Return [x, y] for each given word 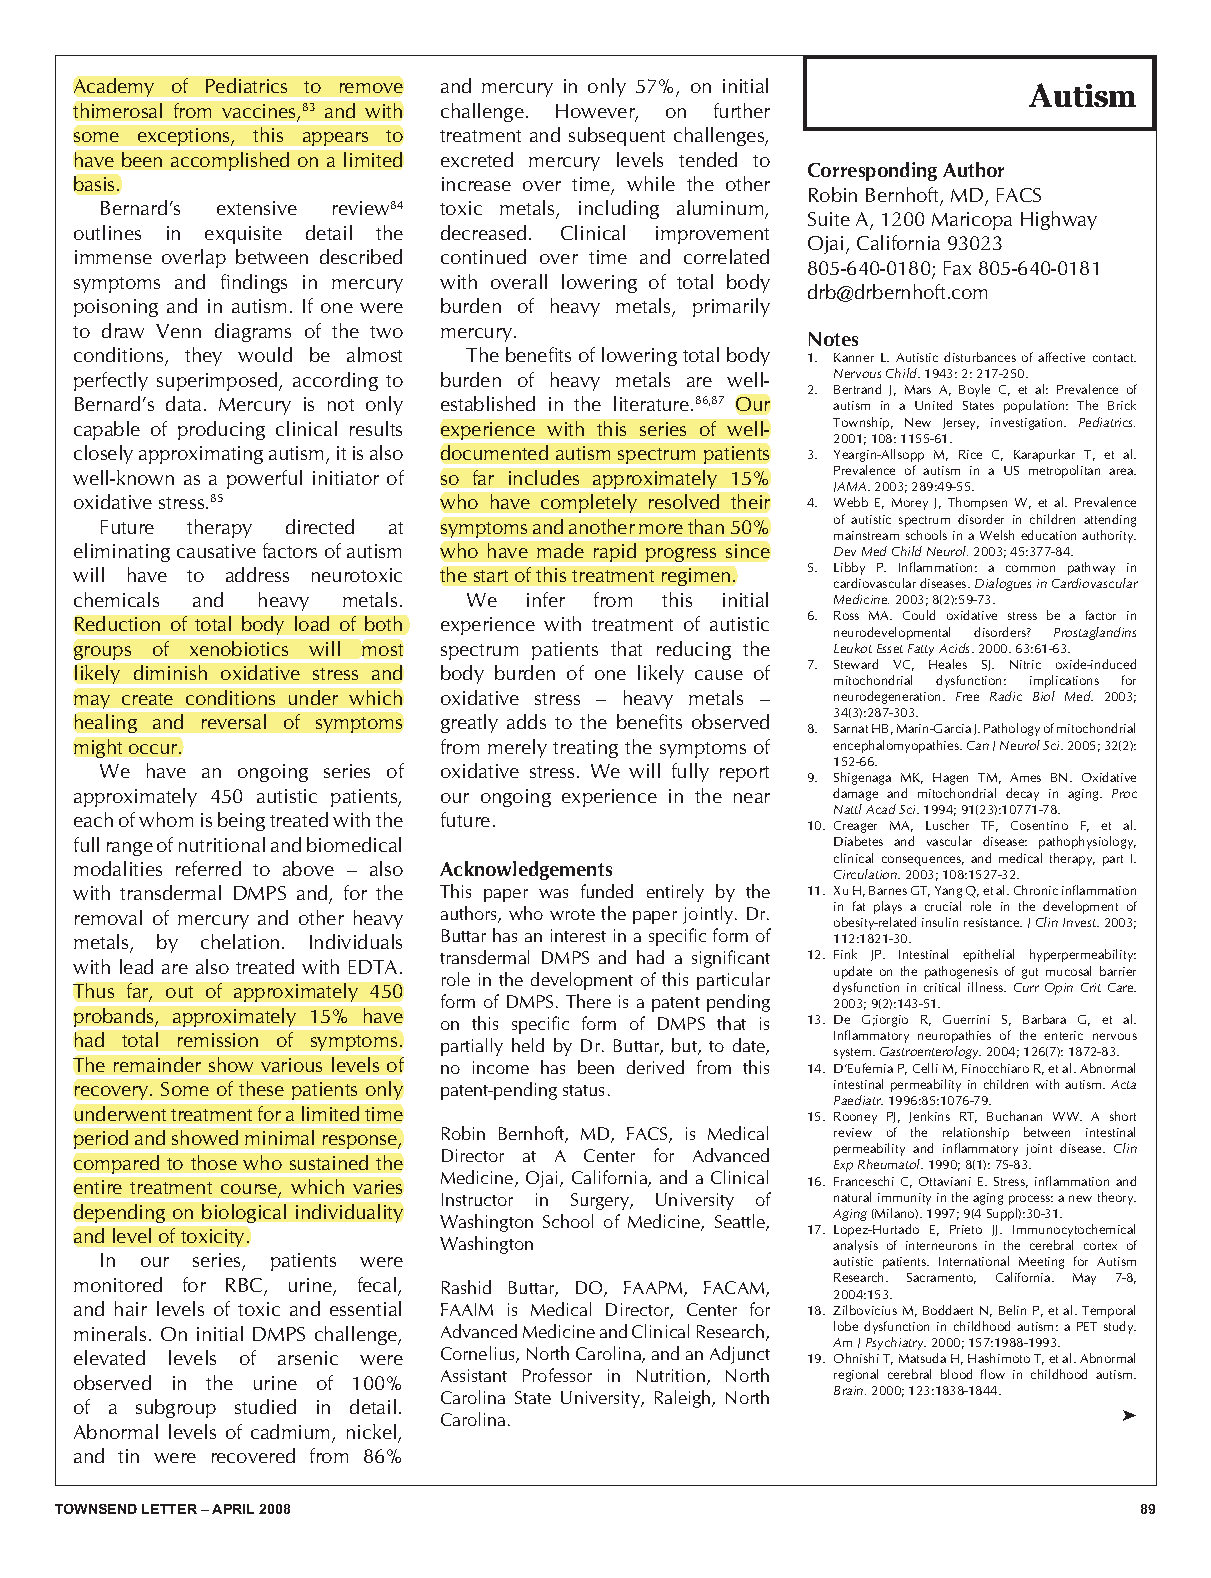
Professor [557, 1375]
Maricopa [972, 221]
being [241, 821]
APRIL [233, 1509]
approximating [201, 455]
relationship [976, 1133]
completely [589, 503]
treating [585, 749]
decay [1022, 794]
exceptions [185, 137]
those [214, 1162]
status [583, 1090]
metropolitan [1064, 471]
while [651, 183]
